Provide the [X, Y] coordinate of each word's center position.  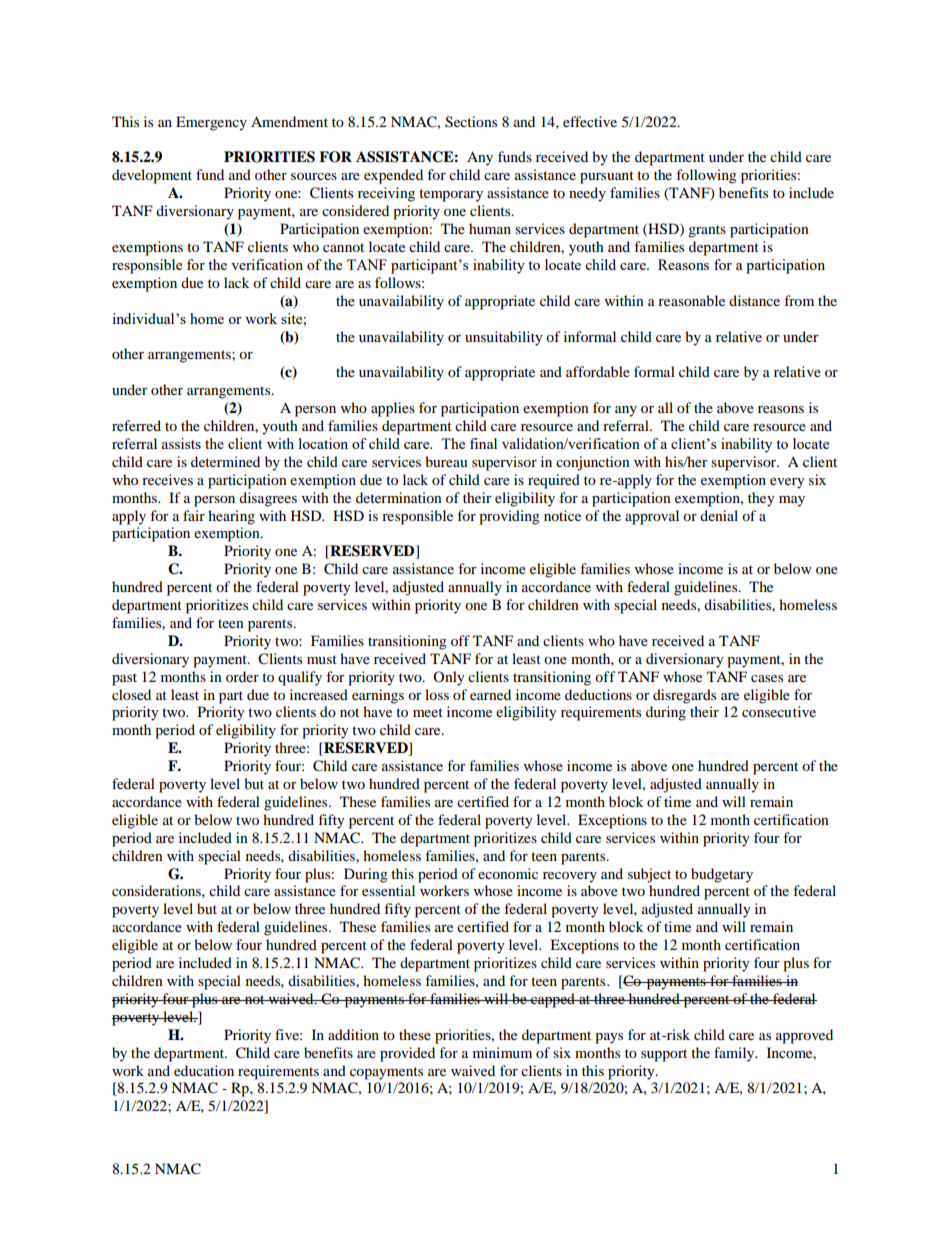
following [706, 176]
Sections [471, 122]
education [204, 1070]
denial [719, 515]
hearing [231, 517]
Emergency [211, 123]
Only [449, 678]
